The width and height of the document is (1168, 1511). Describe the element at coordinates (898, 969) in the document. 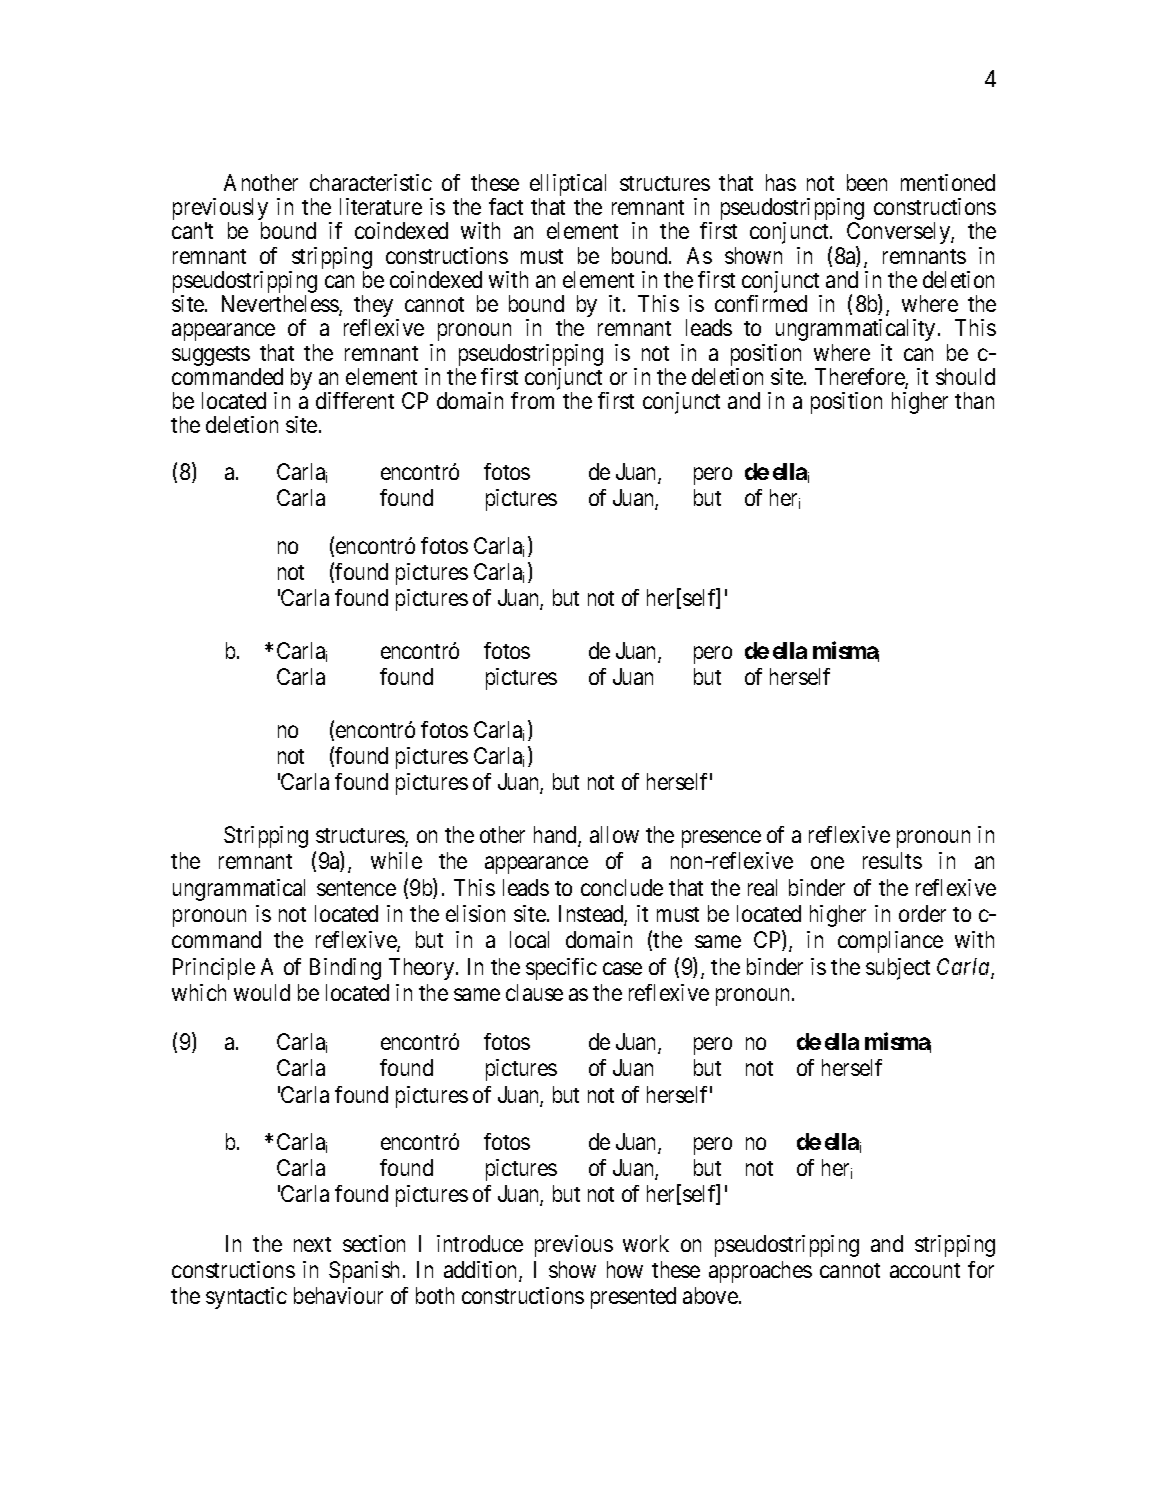

I see `subject` at that location.
